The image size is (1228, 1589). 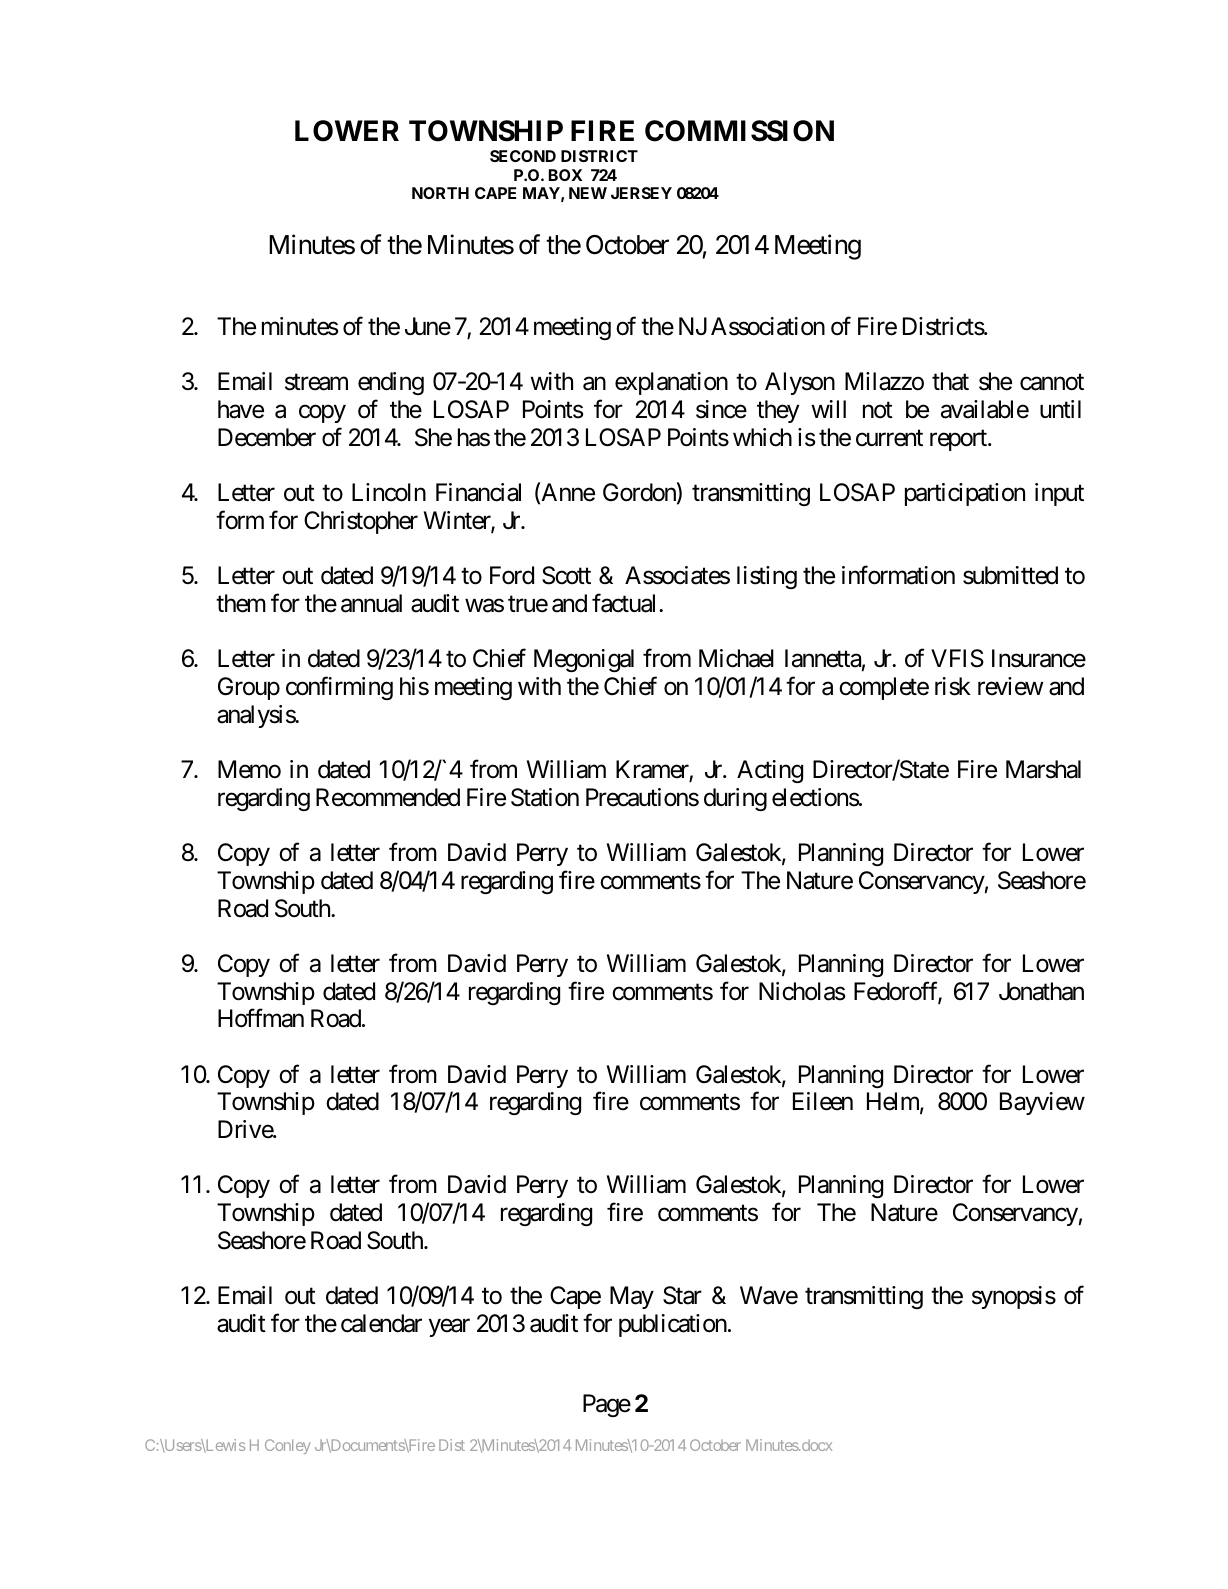 What do you see at coordinates (682, 1295) in the screenshot?
I see `Star` at bounding box center [682, 1295].
